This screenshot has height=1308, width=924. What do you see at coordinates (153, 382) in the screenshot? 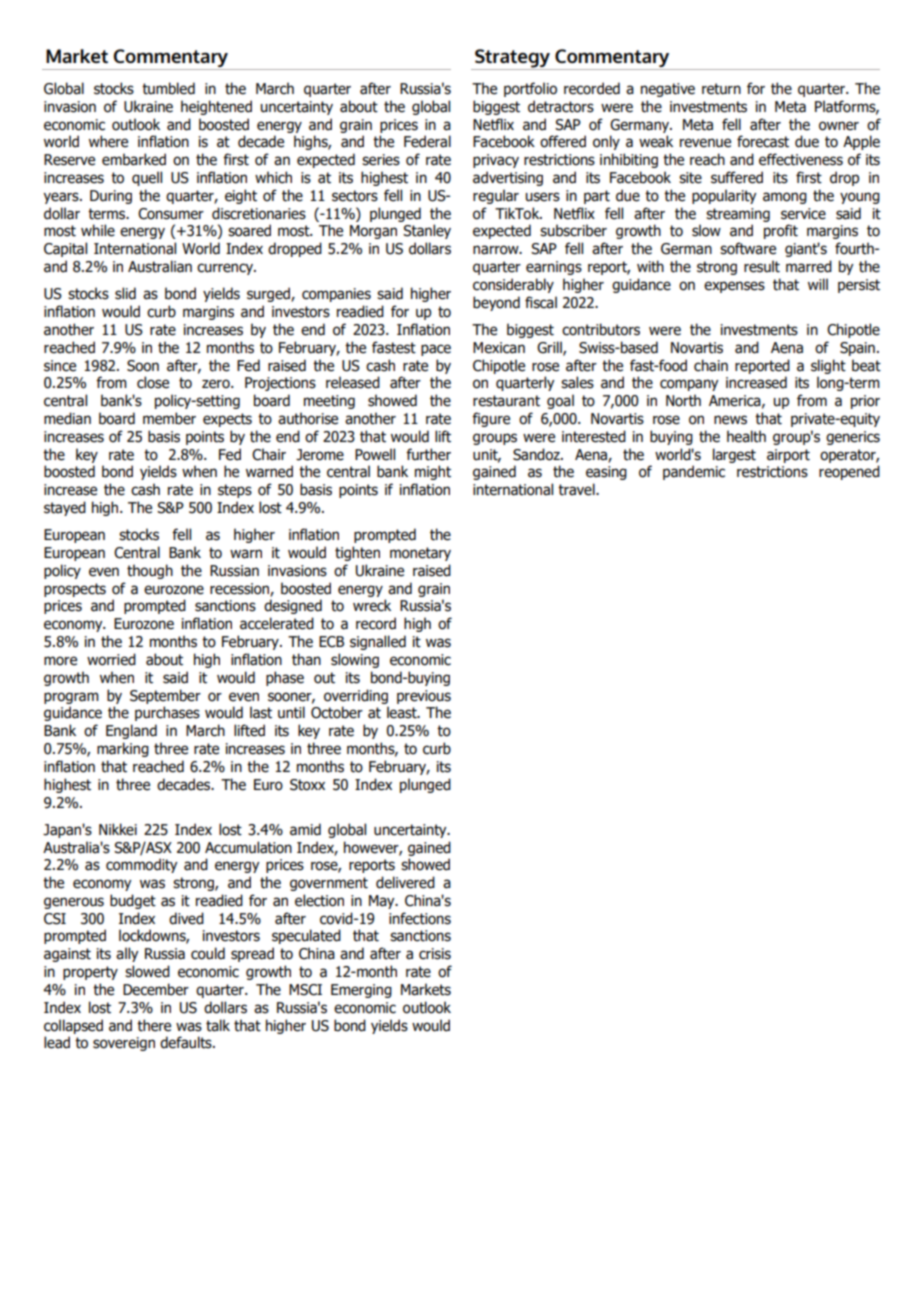
I see `close` at bounding box center [153, 382].
